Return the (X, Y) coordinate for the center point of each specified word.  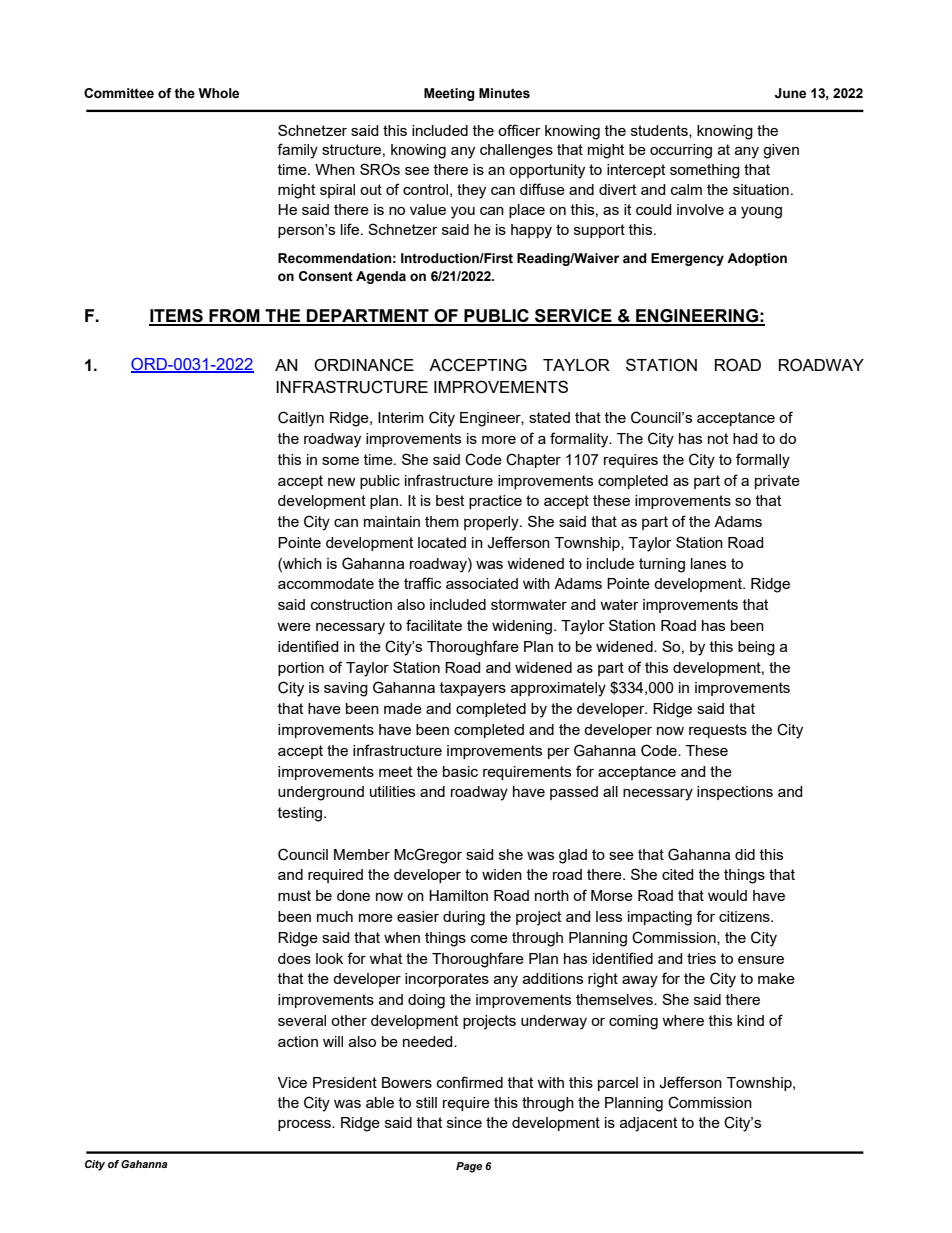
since (464, 1122)
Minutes (504, 93)
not (718, 438)
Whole (218, 93)
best (450, 500)
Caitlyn (301, 419)
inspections (735, 793)
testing (301, 814)
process (305, 1125)
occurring (681, 151)
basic (460, 771)
